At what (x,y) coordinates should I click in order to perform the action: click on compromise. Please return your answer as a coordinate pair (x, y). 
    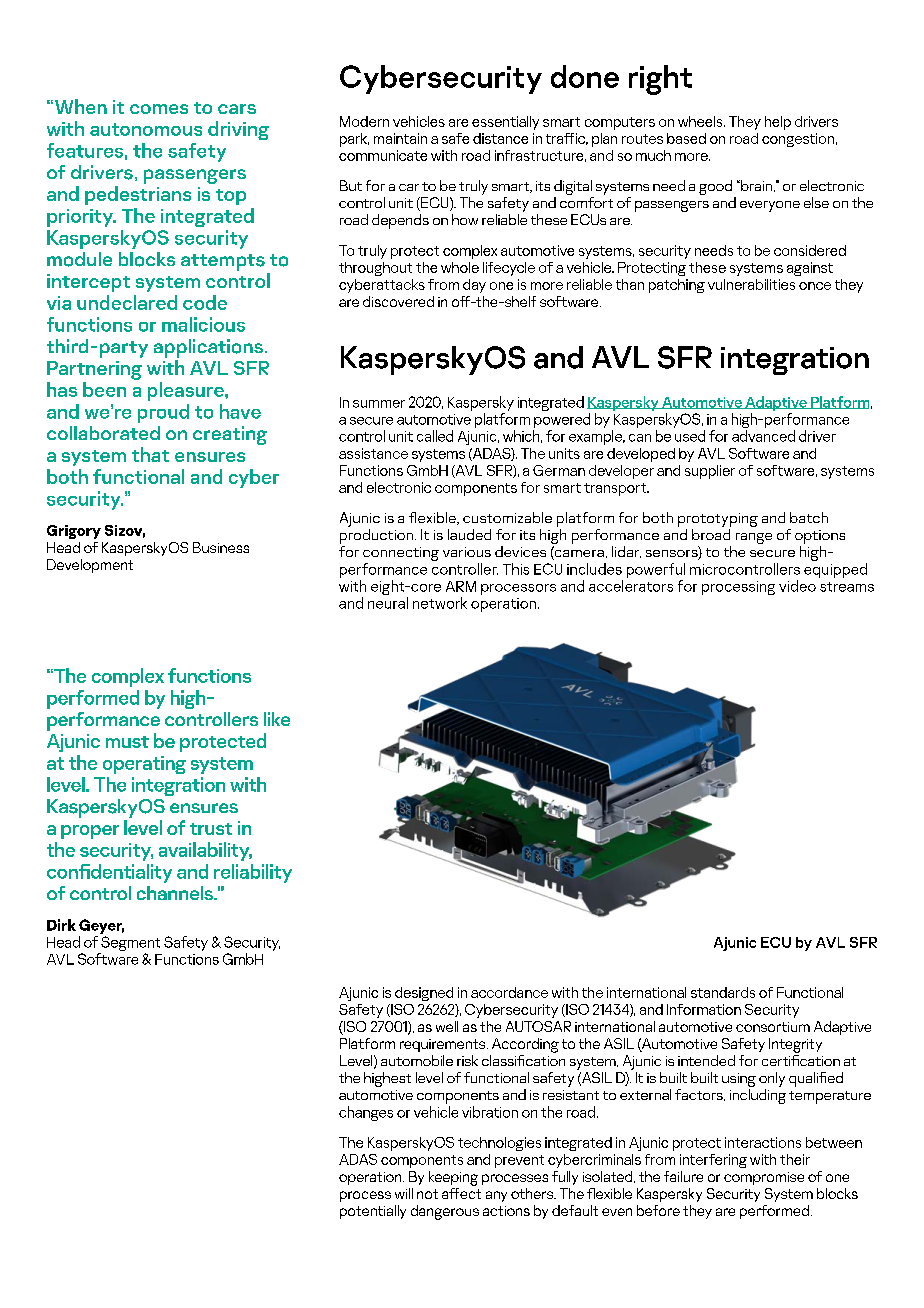
    Looking at the image, I should click on (764, 1178).
